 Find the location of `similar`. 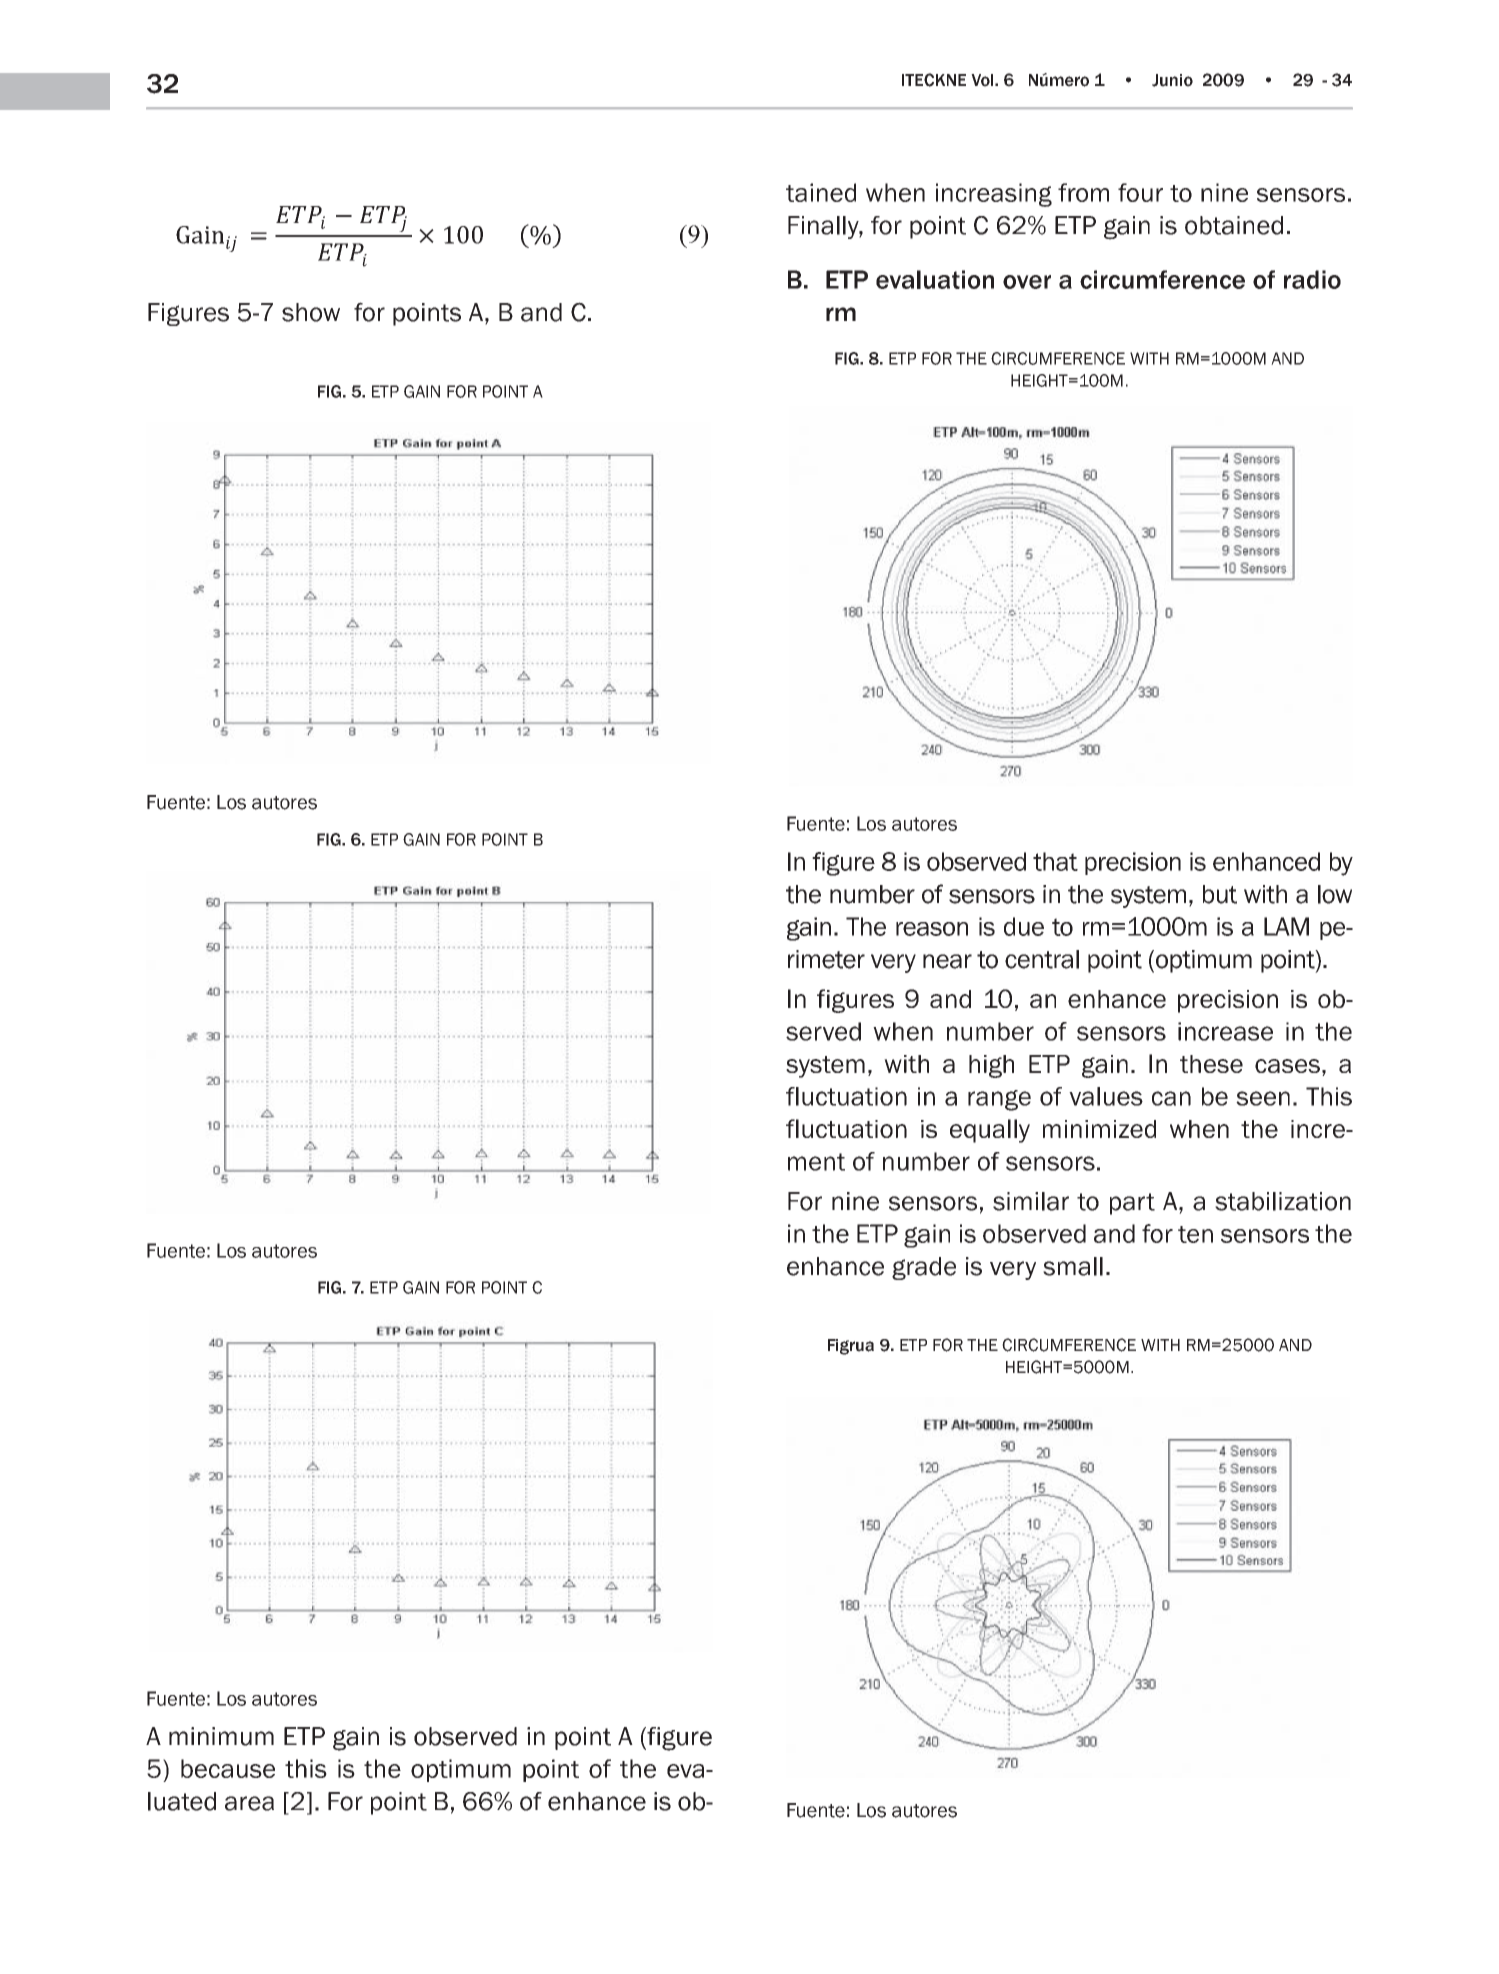

similar is located at coordinates (1031, 1201).
